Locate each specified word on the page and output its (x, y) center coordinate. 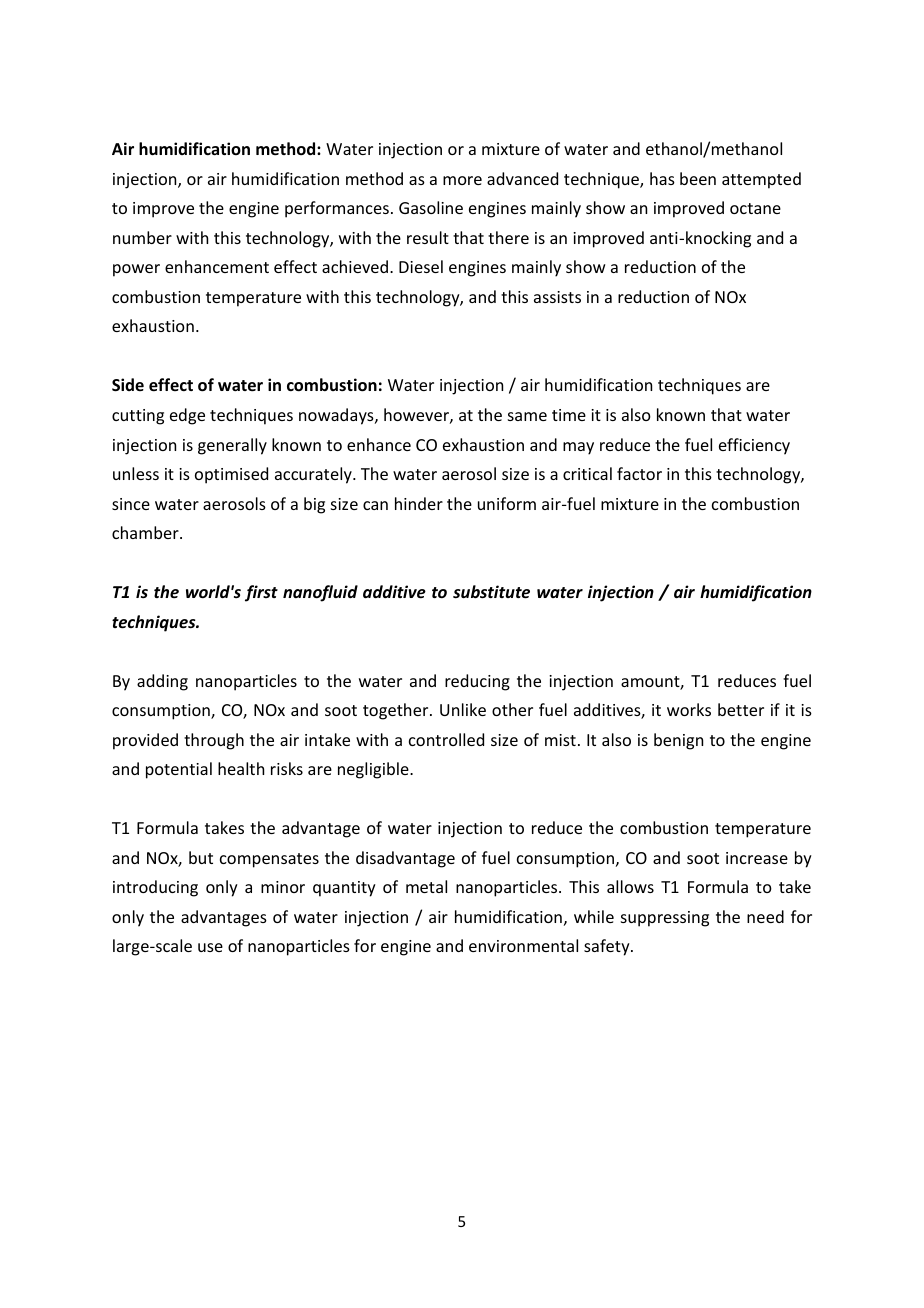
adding (162, 682)
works (689, 709)
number (142, 237)
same (527, 416)
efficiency (754, 446)
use (210, 947)
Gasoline (431, 207)
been (698, 178)
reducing (477, 682)
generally (232, 446)
